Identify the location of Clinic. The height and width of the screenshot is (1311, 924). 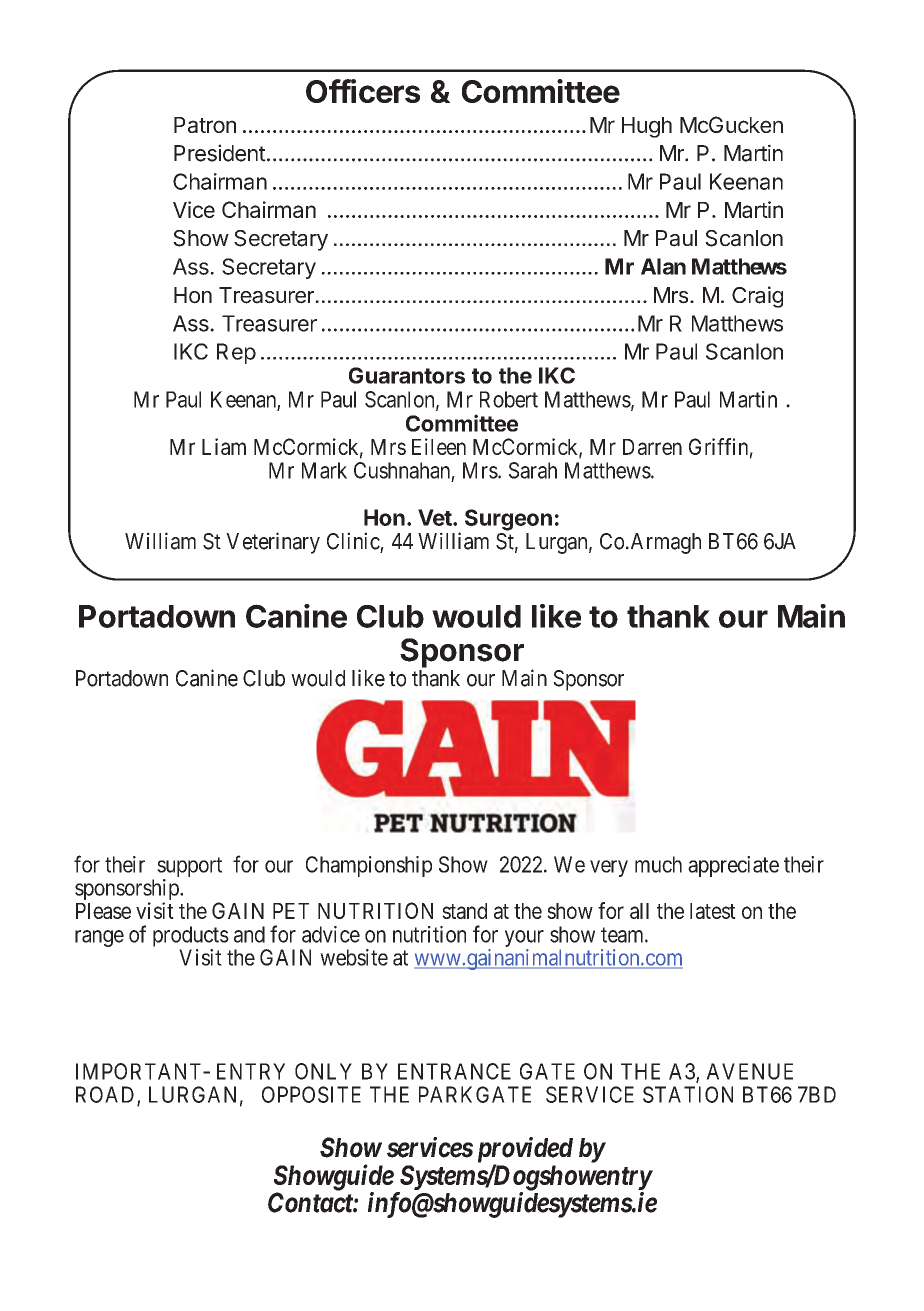
(353, 541).
